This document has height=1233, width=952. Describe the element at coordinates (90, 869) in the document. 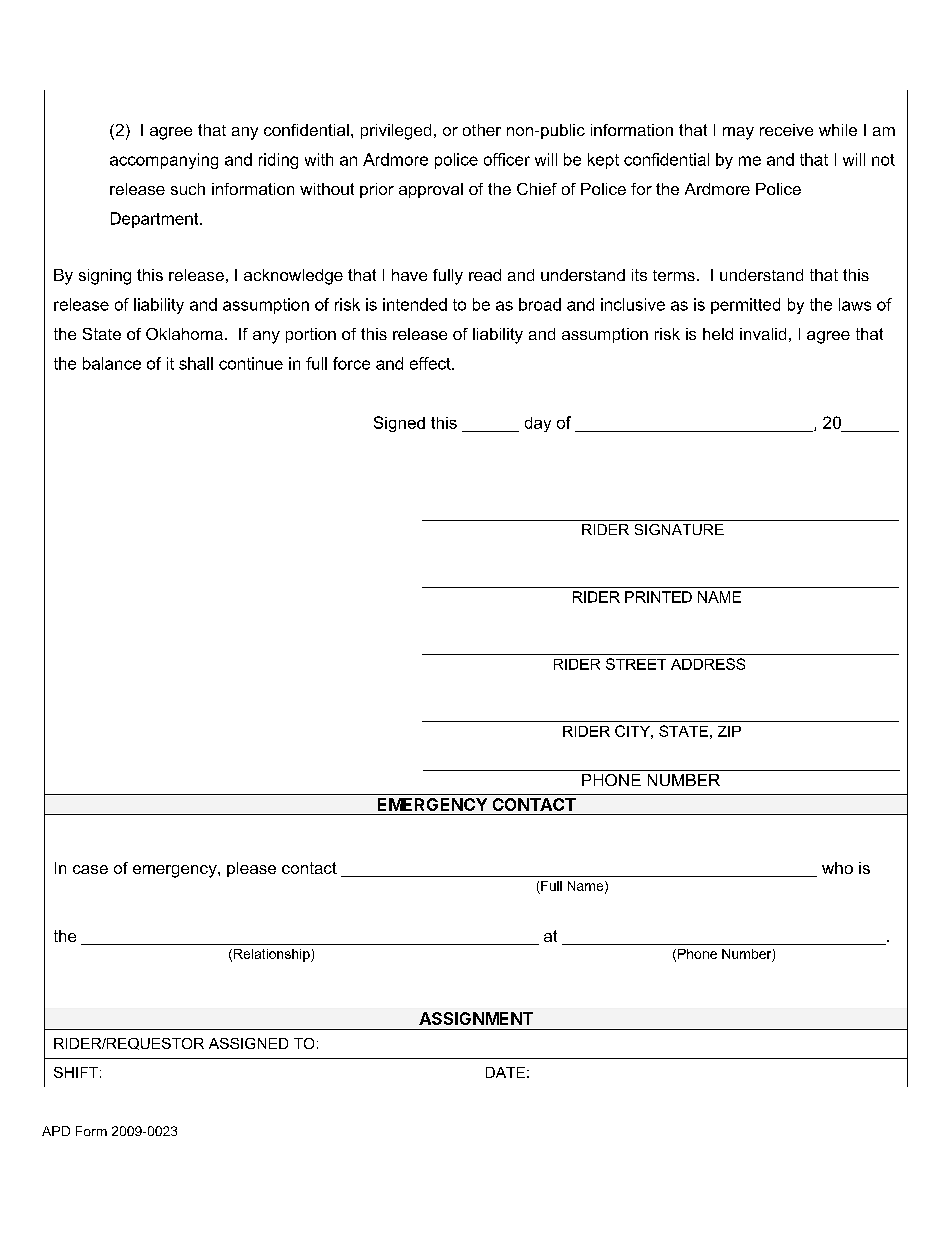

I see `case` at that location.
